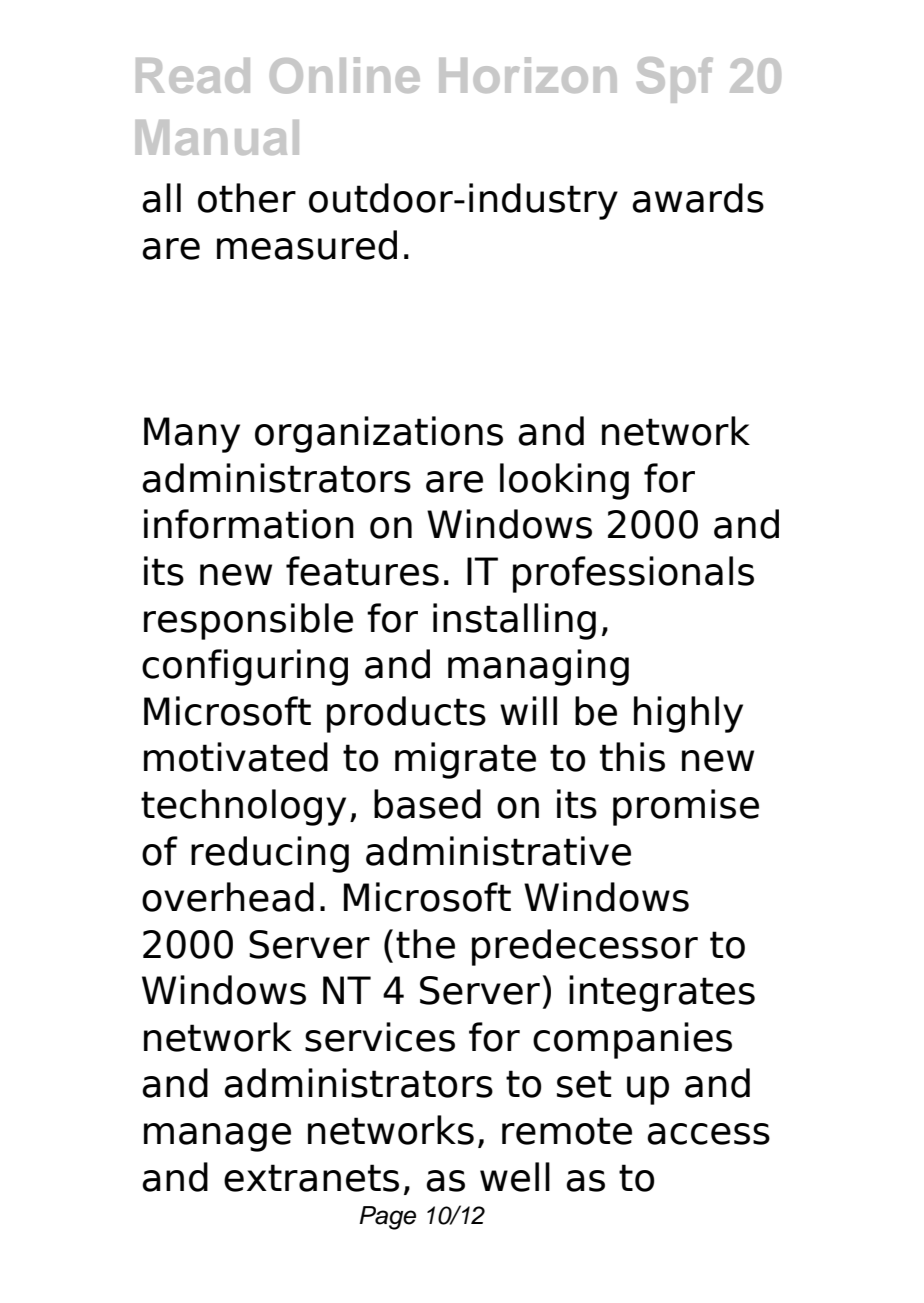 The width and height of the screenshot is (924, 1303). What do you see at coordinates (585, 947) in the screenshot?
I see `predecessor` at bounding box center [585, 947].
